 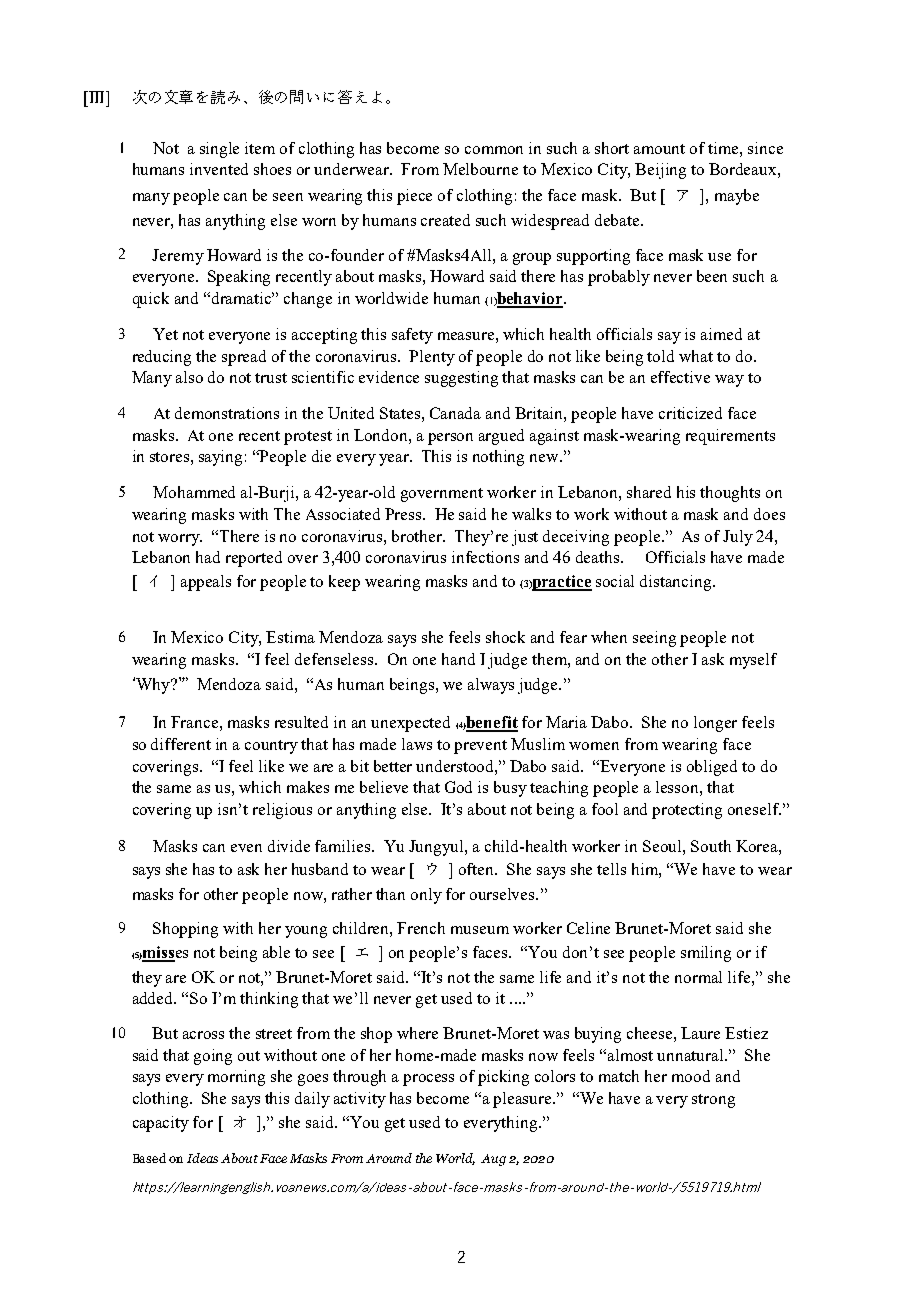 What do you see at coordinates (659, 149) in the image?
I see `amount` at bounding box center [659, 149].
